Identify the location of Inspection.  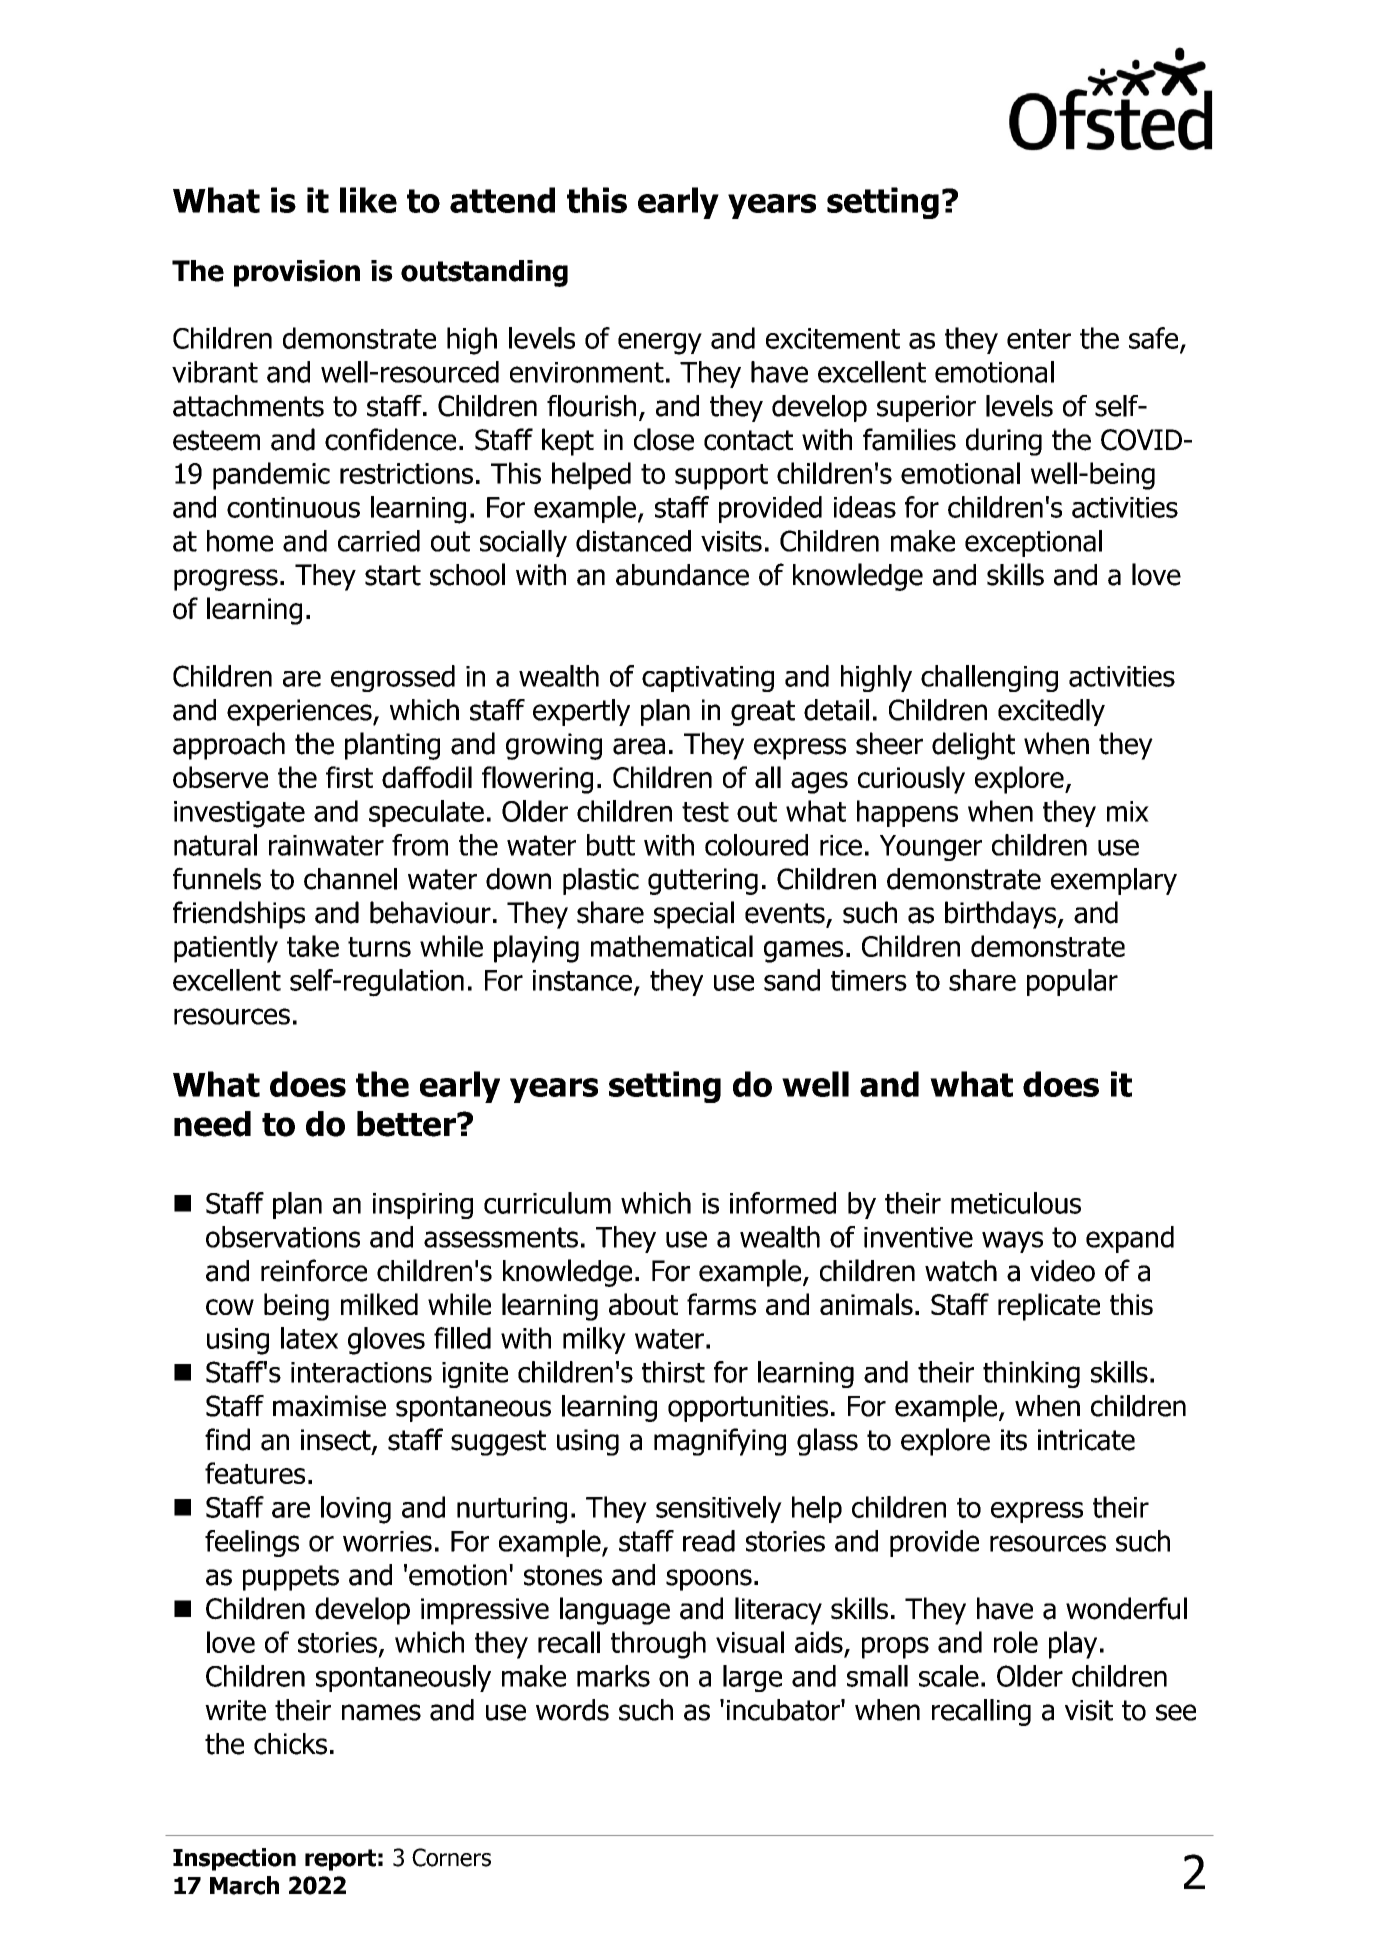
(234, 1859).
